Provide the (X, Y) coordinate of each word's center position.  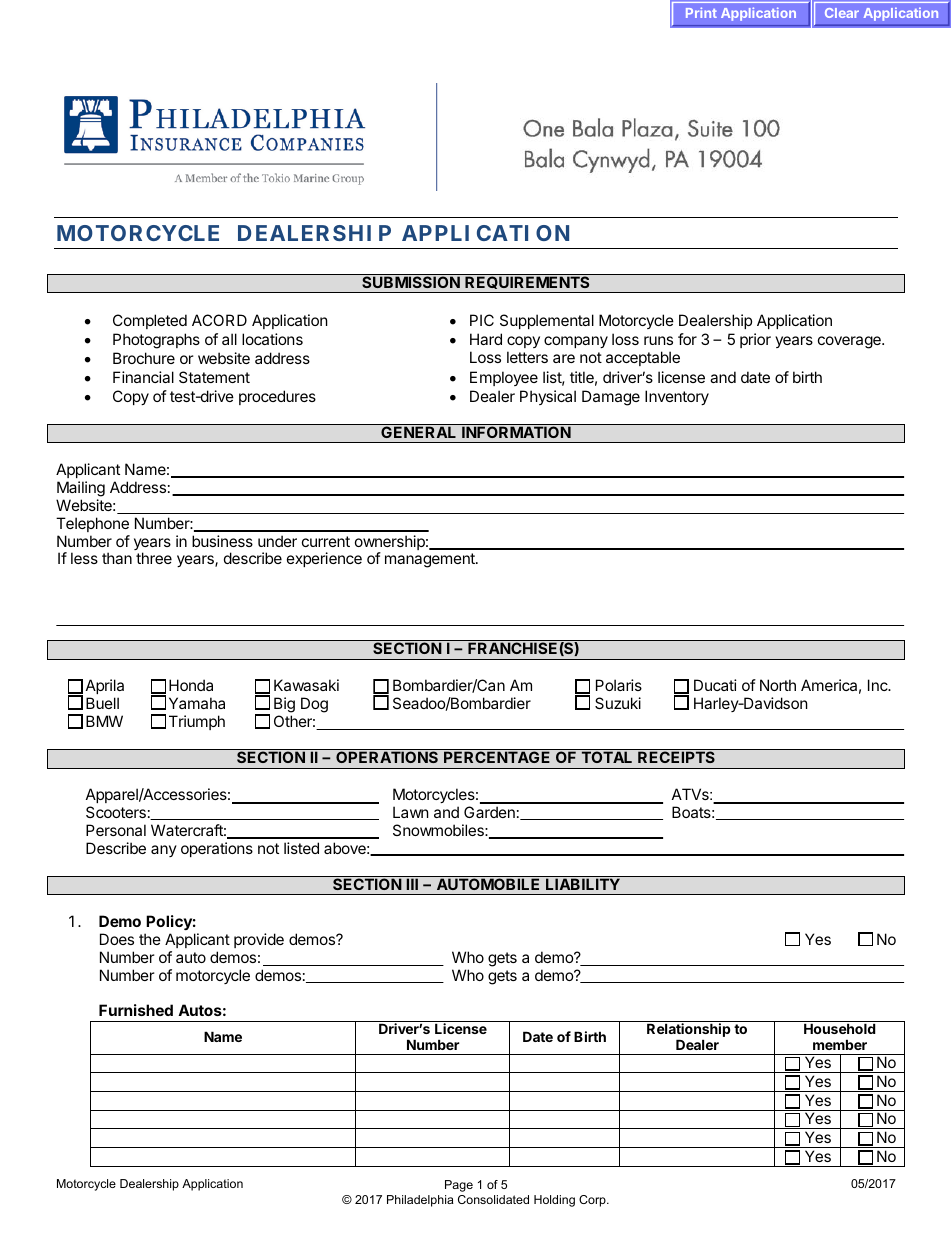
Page (459, 1186)
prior (755, 340)
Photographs (156, 341)
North (778, 685)
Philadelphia (420, 1201)
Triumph (197, 722)
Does (117, 939)
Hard (486, 339)
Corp (593, 1201)
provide (259, 940)
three (154, 558)
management (431, 560)
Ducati (715, 685)
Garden (489, 812)
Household (840, 1028)
